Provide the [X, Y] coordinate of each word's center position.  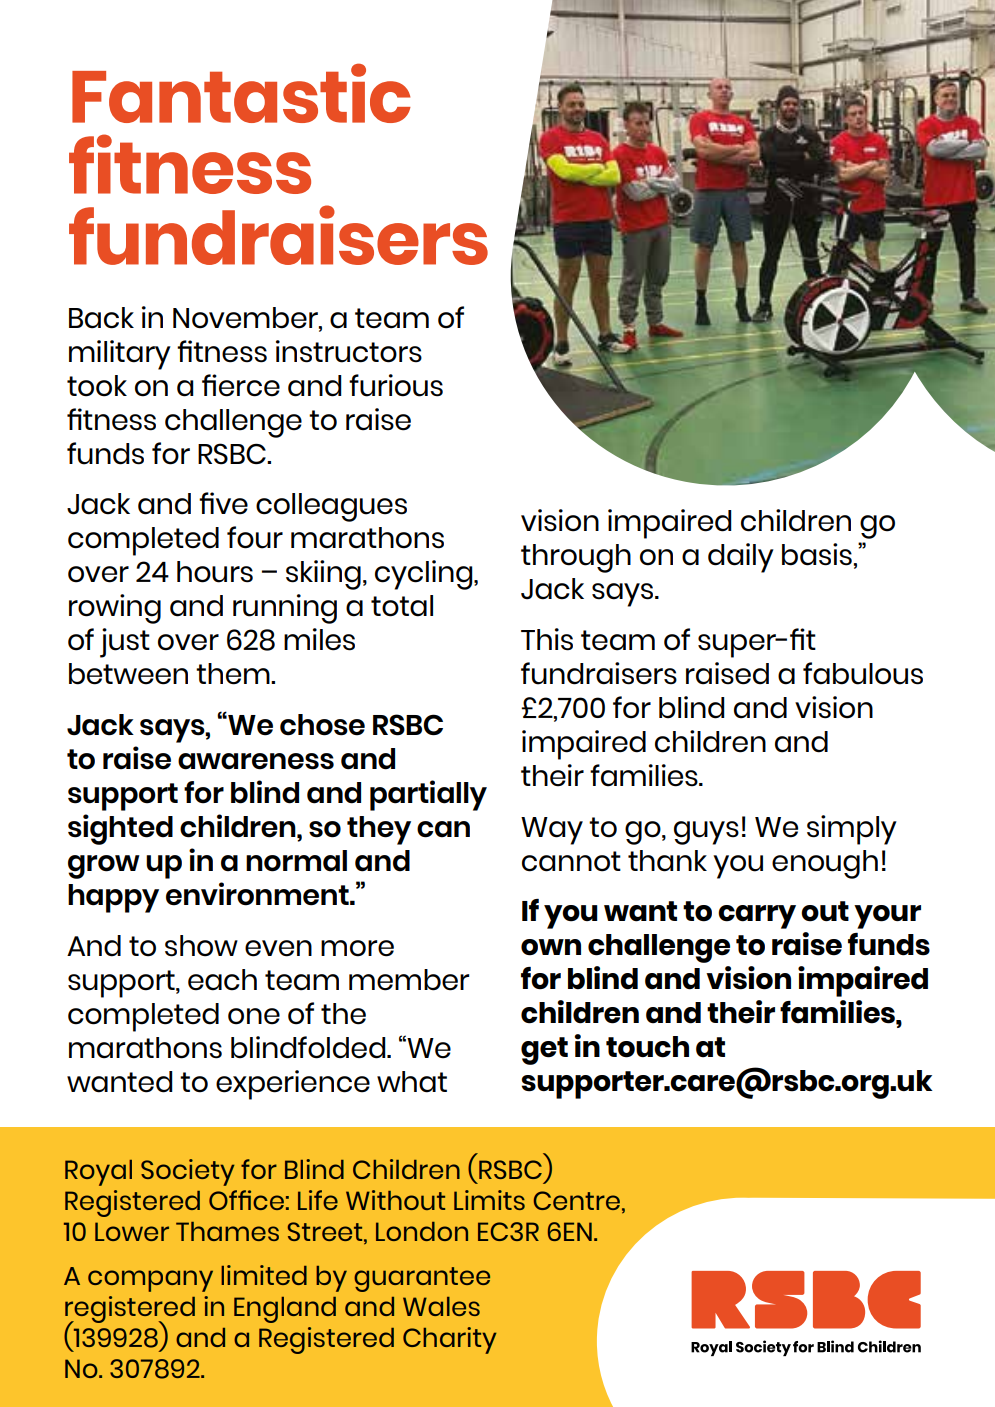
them [234, 674]
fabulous [863, 673]
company [150, 1281]
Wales [441, 1306]
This [547, 639]
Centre [577, 1200]
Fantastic [241, 93]
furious [396, 385]
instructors [349, 351]
